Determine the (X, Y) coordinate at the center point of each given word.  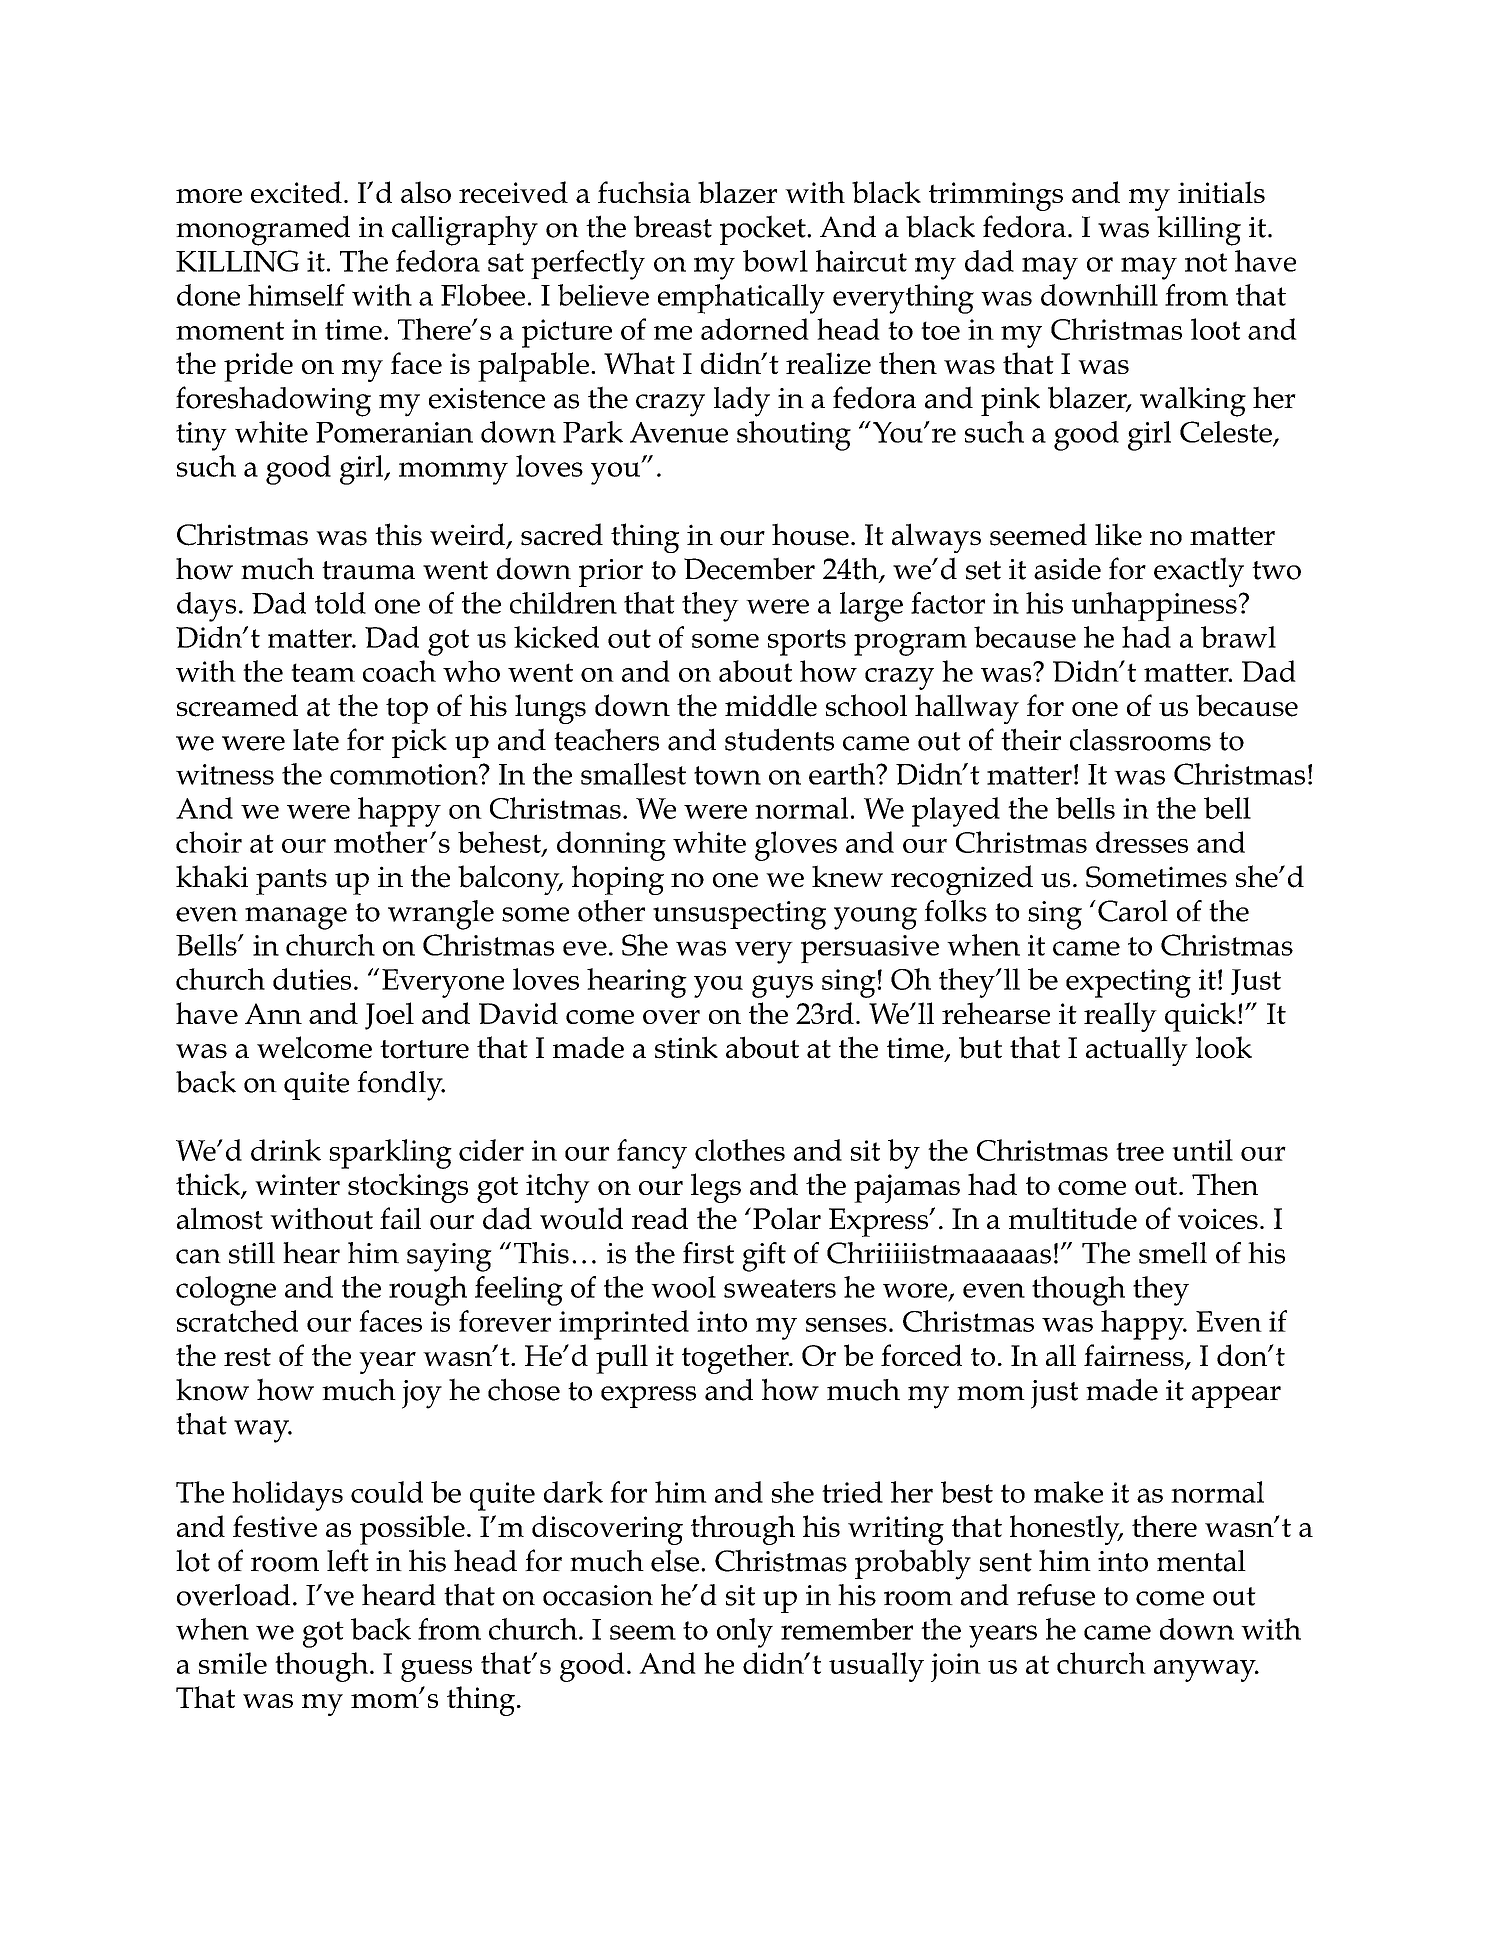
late (316, 740)
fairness (1135, 1356)
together (736, 1359)
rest (247, 1357)
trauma (368, 570)
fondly (401, 1086)
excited (296, 192)
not (1206, 262)
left (348, 1560)
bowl (775, 261)
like (1118, 534)
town (727, 775)
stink (686, 1047)
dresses (1142, 842)
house (810, 534)
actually (1137, 1051)
